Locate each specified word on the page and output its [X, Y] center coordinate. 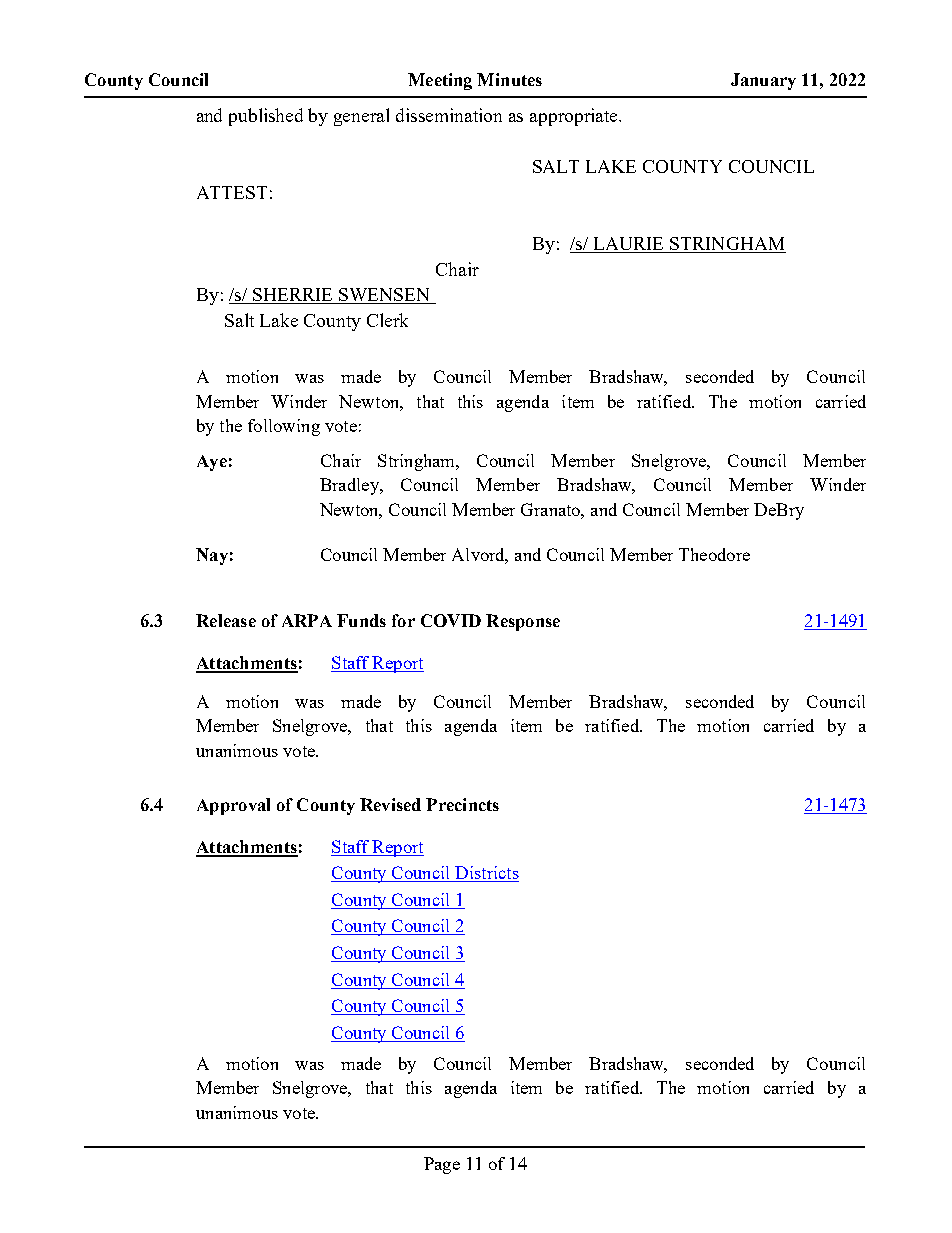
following [284, 427]
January [763, 81]
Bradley [350, 486]
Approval [233, 806]
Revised [390, 804]
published [266, 117]
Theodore [714, 554]
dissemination [449, 115]
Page [442, 1165]
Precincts [462, 804]
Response [523, 622]
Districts [486, 874]
